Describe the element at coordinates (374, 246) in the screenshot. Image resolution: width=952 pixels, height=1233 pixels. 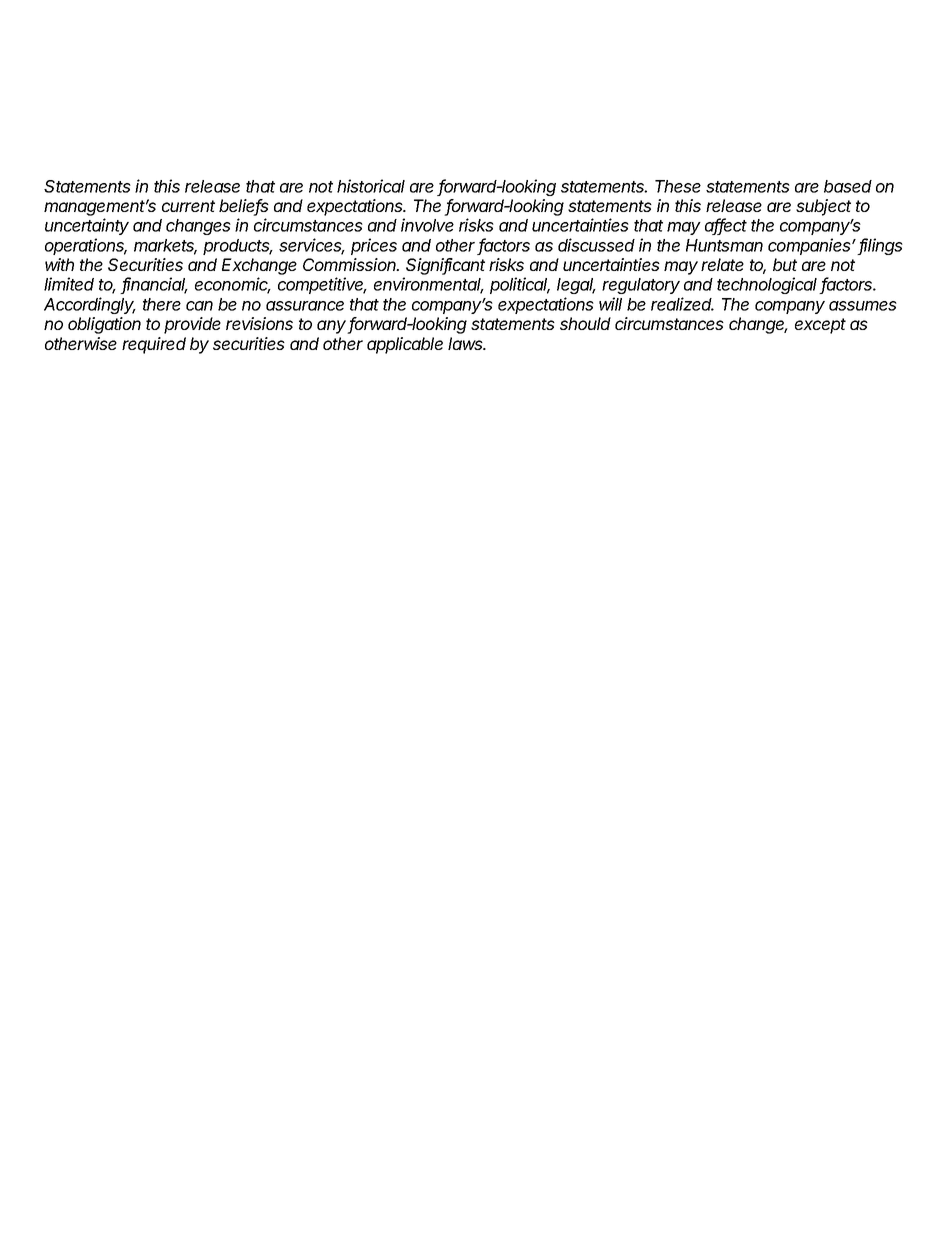
I see `prices` at that location.
